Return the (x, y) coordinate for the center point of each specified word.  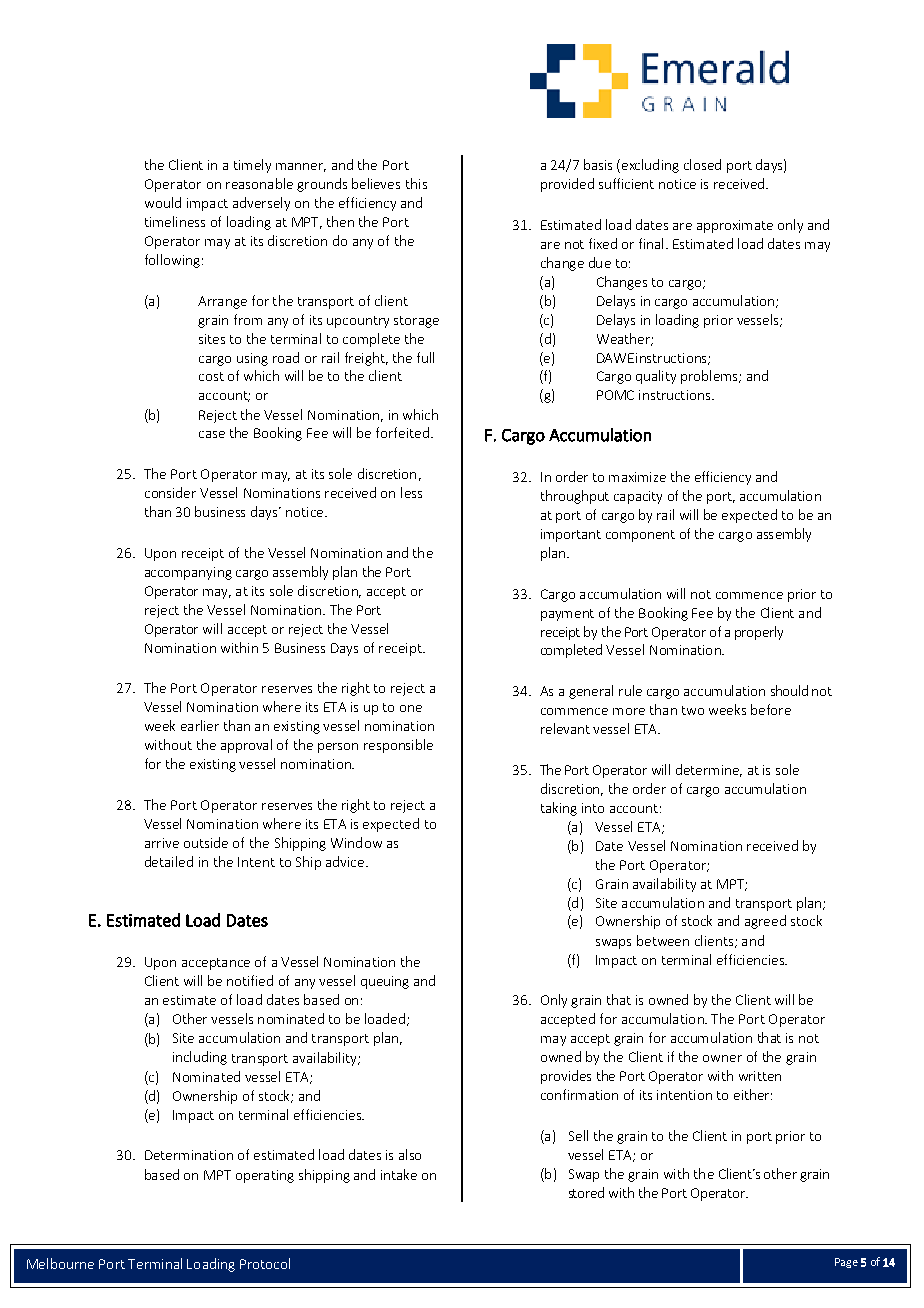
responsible (398, 746)
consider (170, 492)
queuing (385, 982)
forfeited (402, 432)
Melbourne (60, 1263)
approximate (735, 226)
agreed (765, 922)
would (163, 202)
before (771, 709)
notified (250, 980)
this (416, 183)
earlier (200, 725)
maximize (637, 477)
